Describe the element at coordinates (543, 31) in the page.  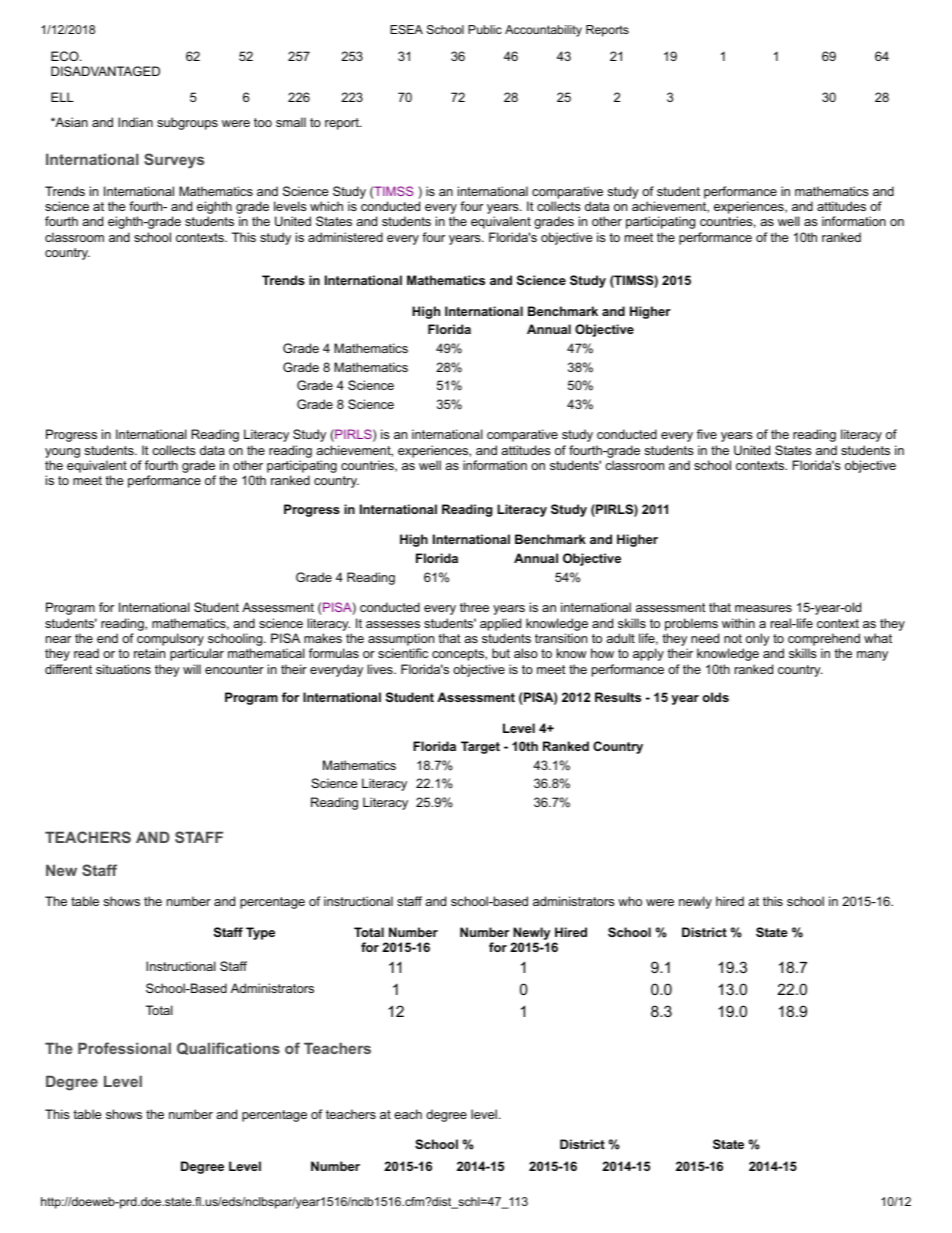
I see `Accountability` at that location.
